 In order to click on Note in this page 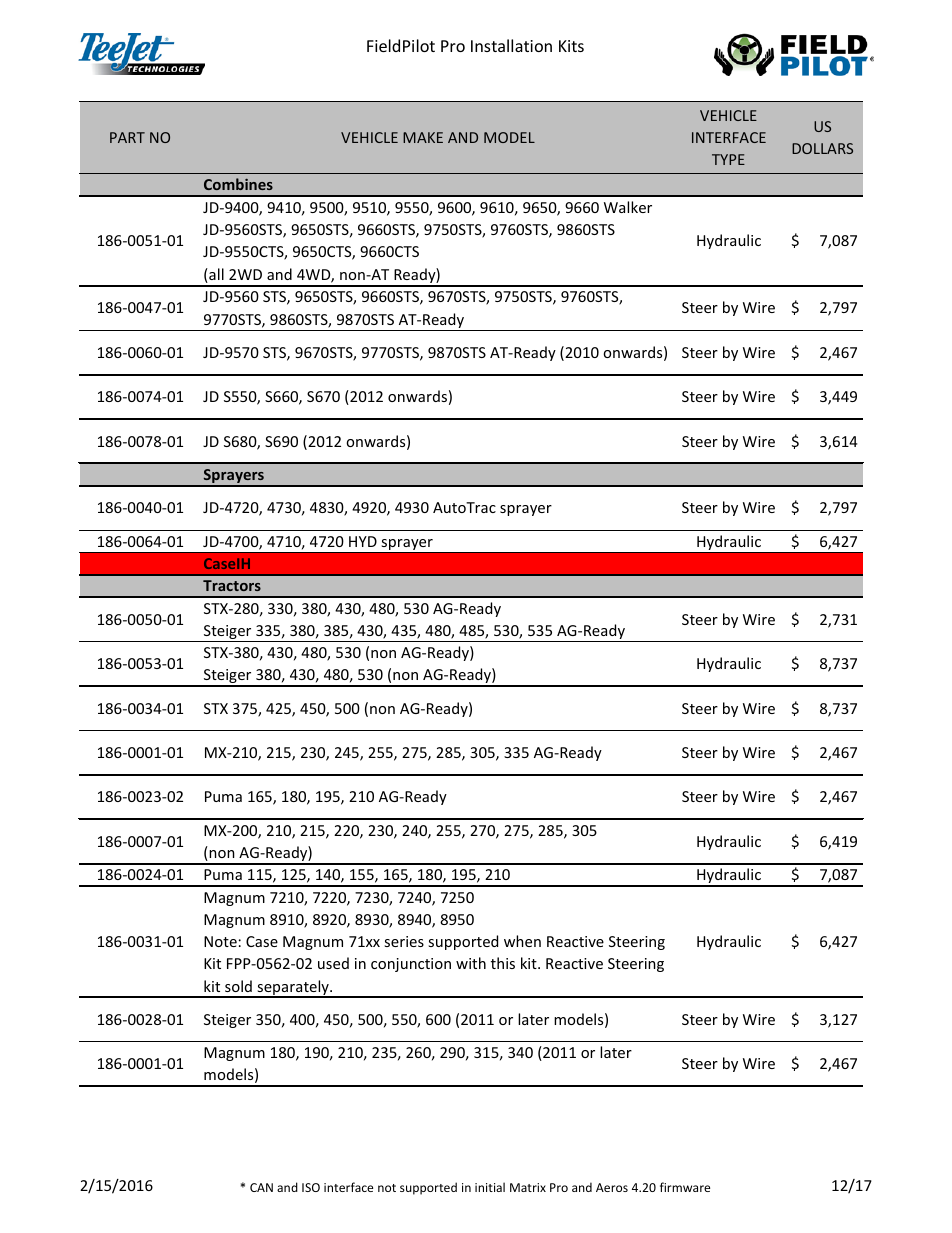, I will do `click(220, 941)`.
